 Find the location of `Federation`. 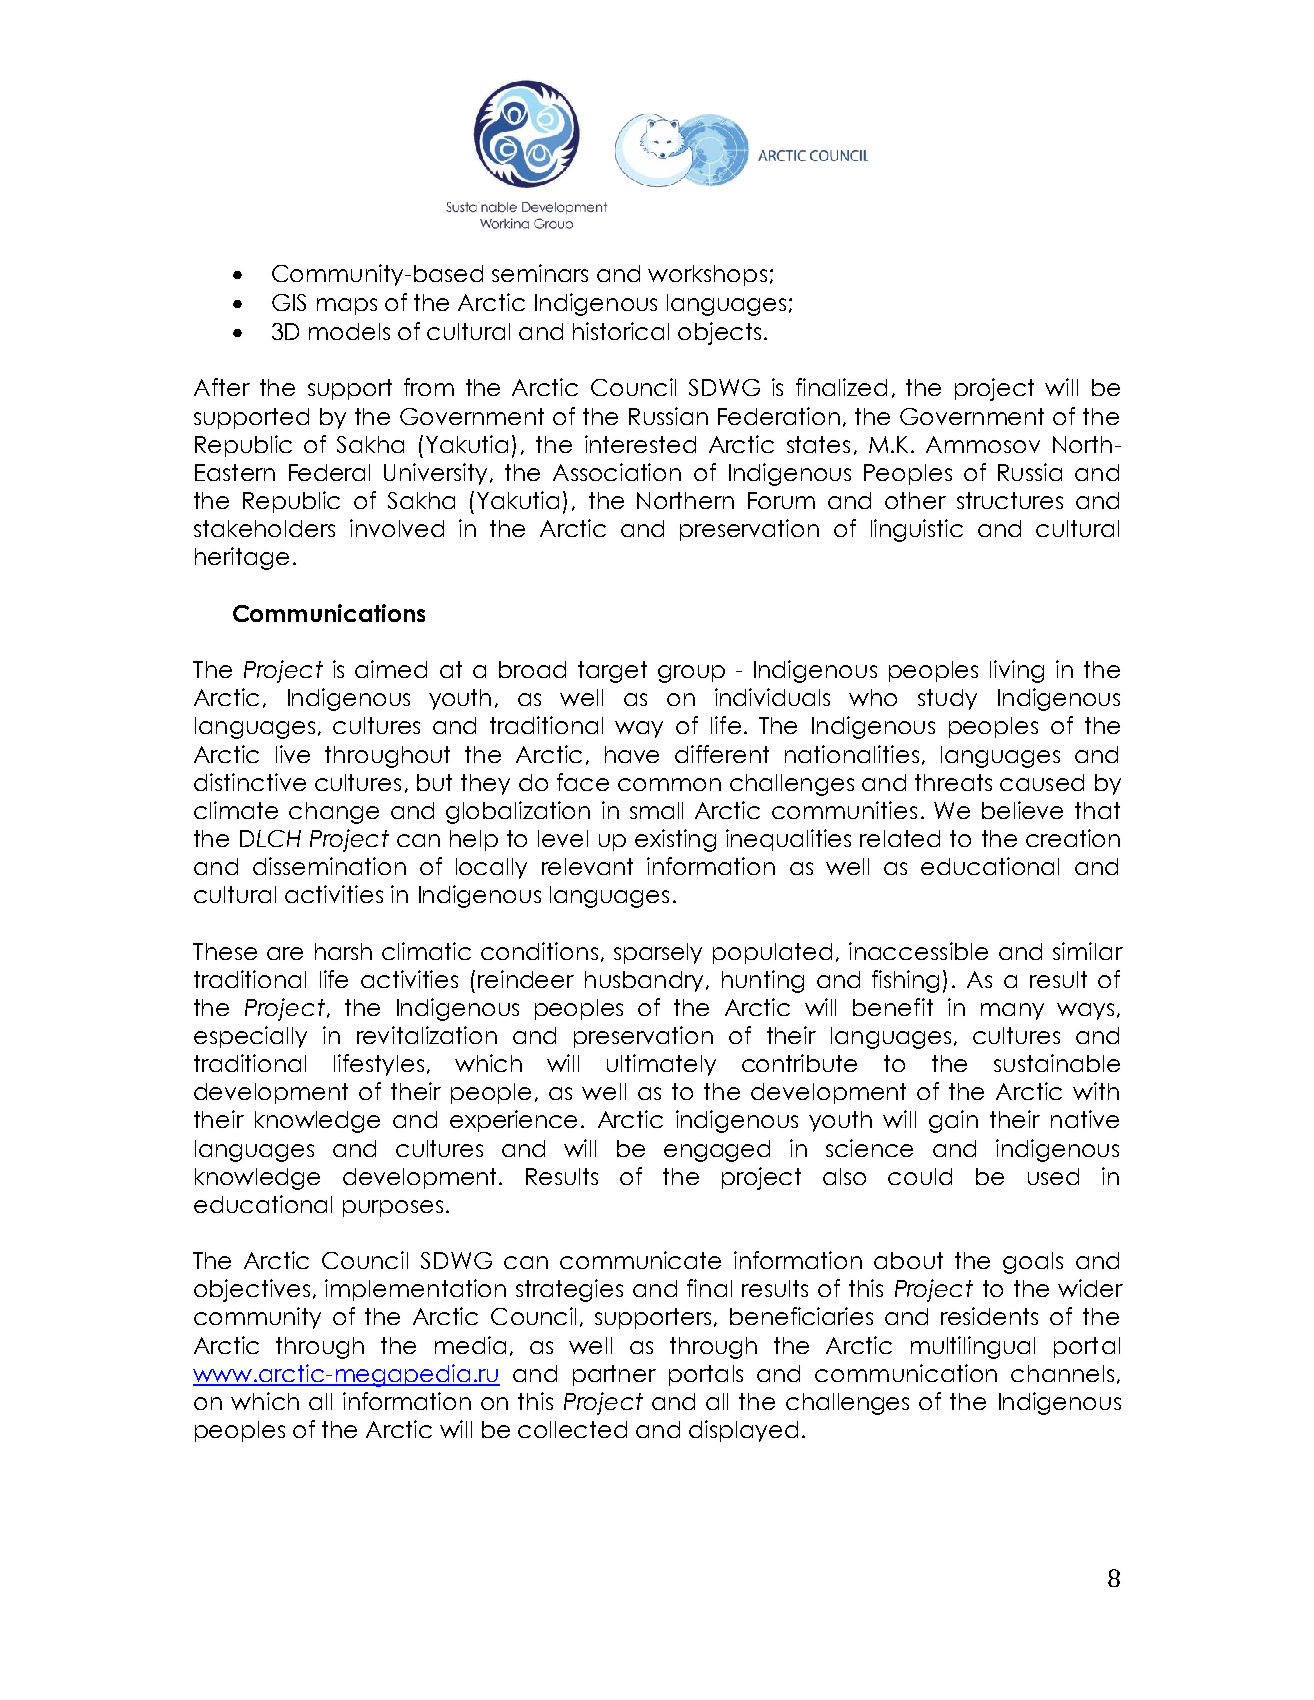

Federation is located at coordinates (779, 416).
